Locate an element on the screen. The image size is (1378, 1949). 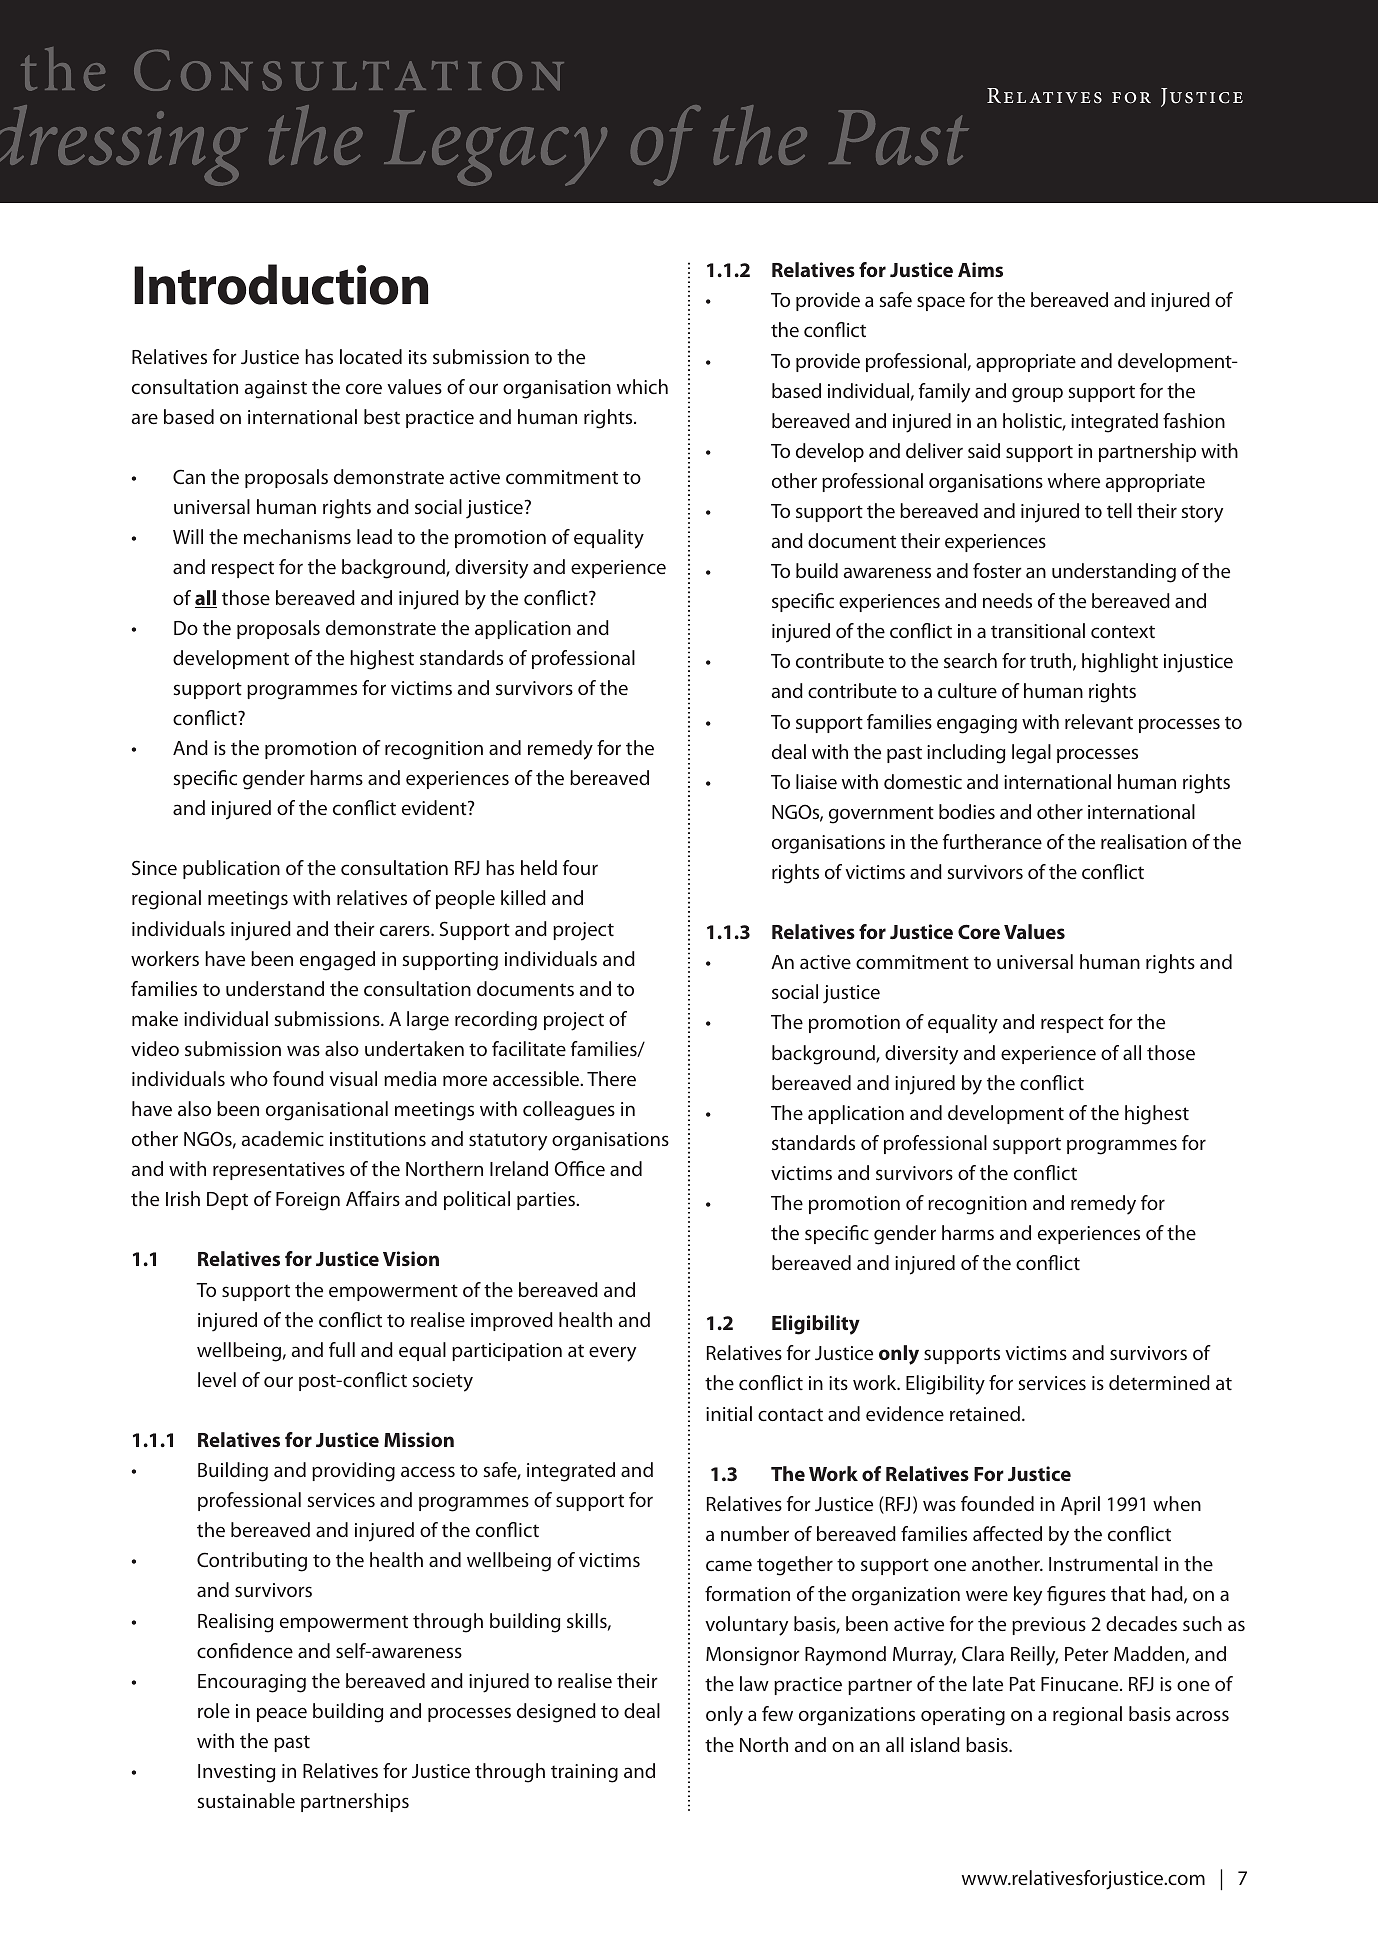
who is located at coordinates (249, 1078).
